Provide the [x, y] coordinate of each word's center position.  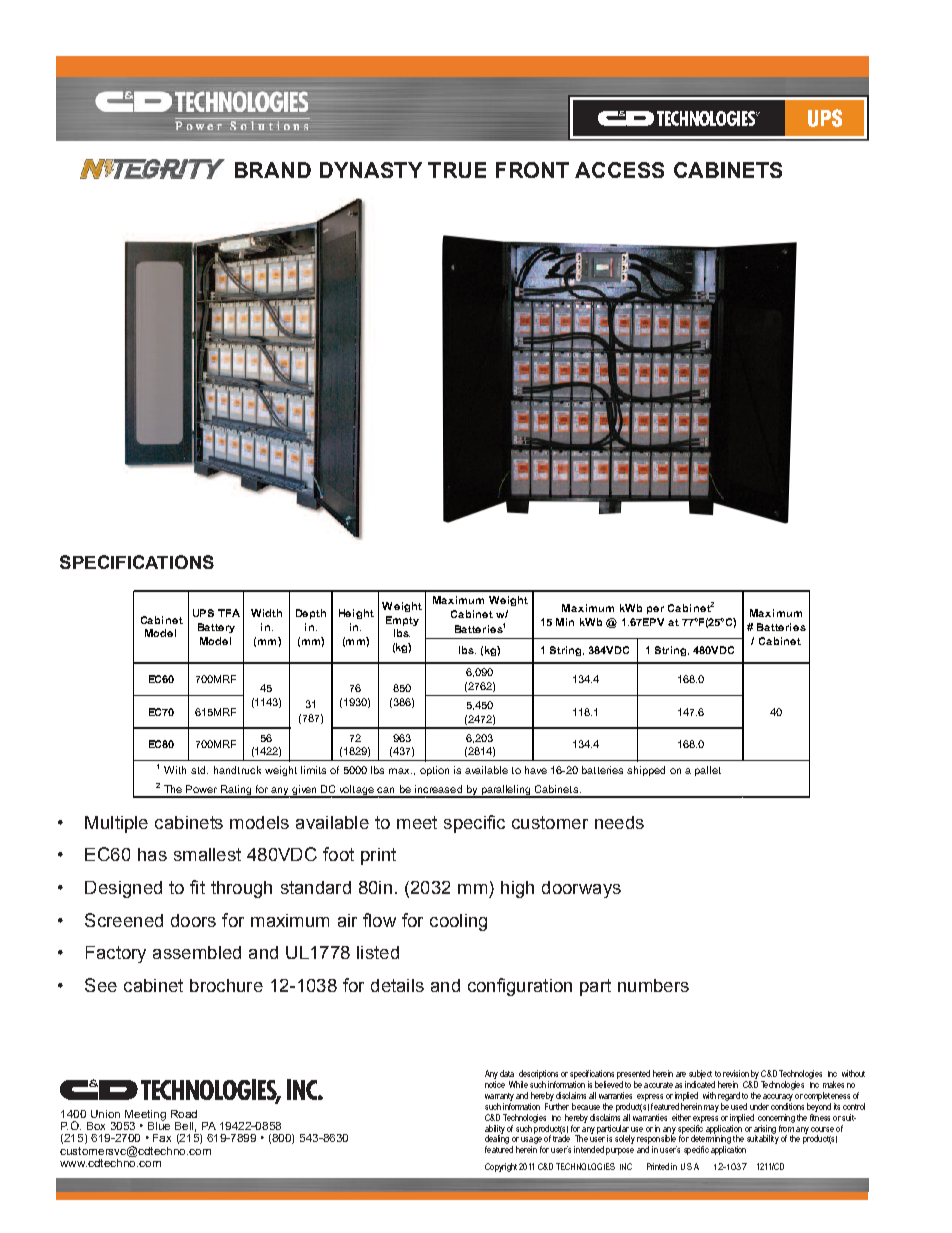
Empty [402, 621]
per [655, 610]
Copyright [501, 1167]
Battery [216, 628]
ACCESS [619, 170]
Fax [162, 1138]
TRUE [457, 170]
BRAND [273, 170]
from [786, 1127]
